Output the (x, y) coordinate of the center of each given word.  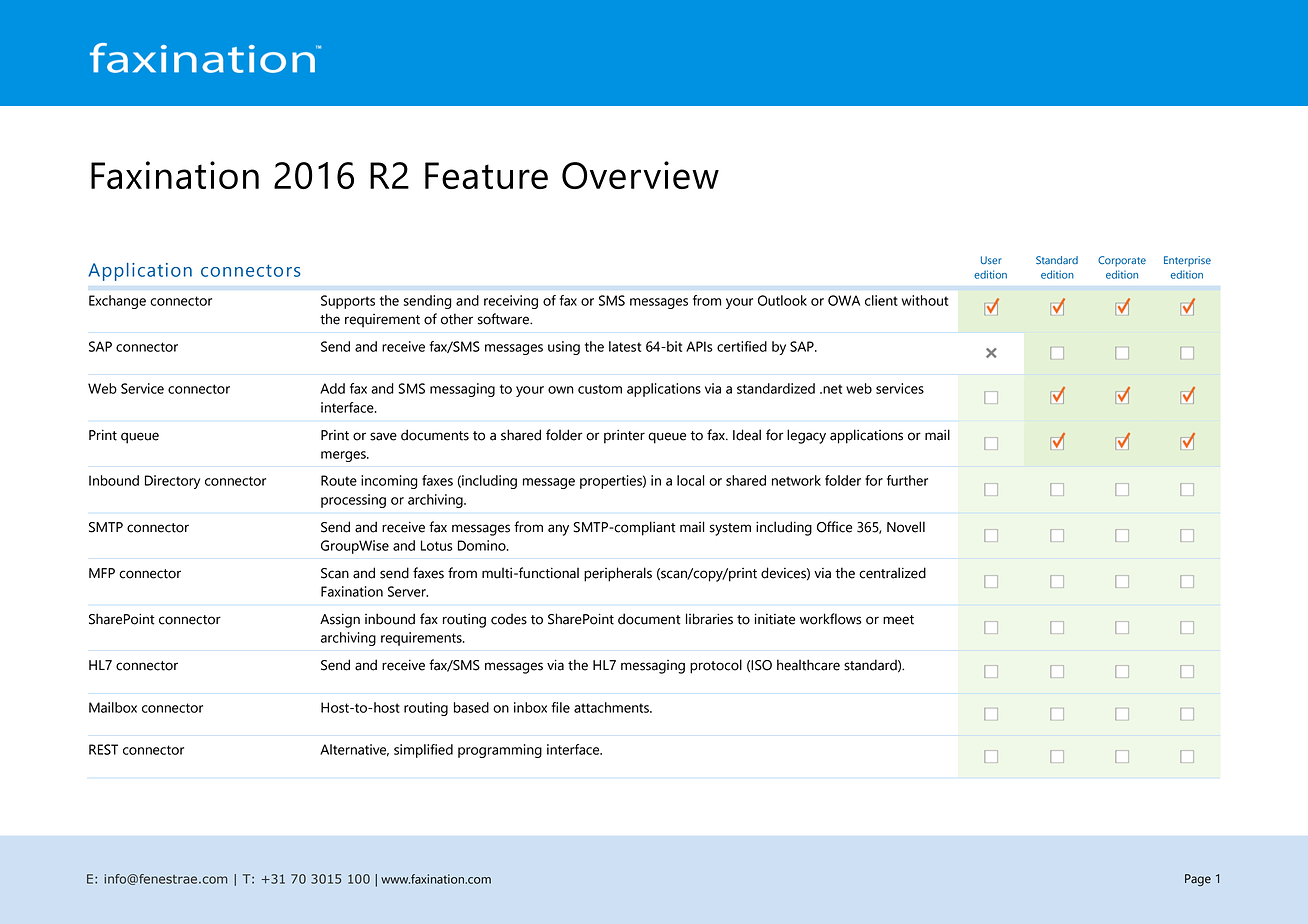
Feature (486, 175)
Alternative (354, 750)
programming (500, 751)
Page (1198, 880)
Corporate (1122, 261)
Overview (640, 175)
